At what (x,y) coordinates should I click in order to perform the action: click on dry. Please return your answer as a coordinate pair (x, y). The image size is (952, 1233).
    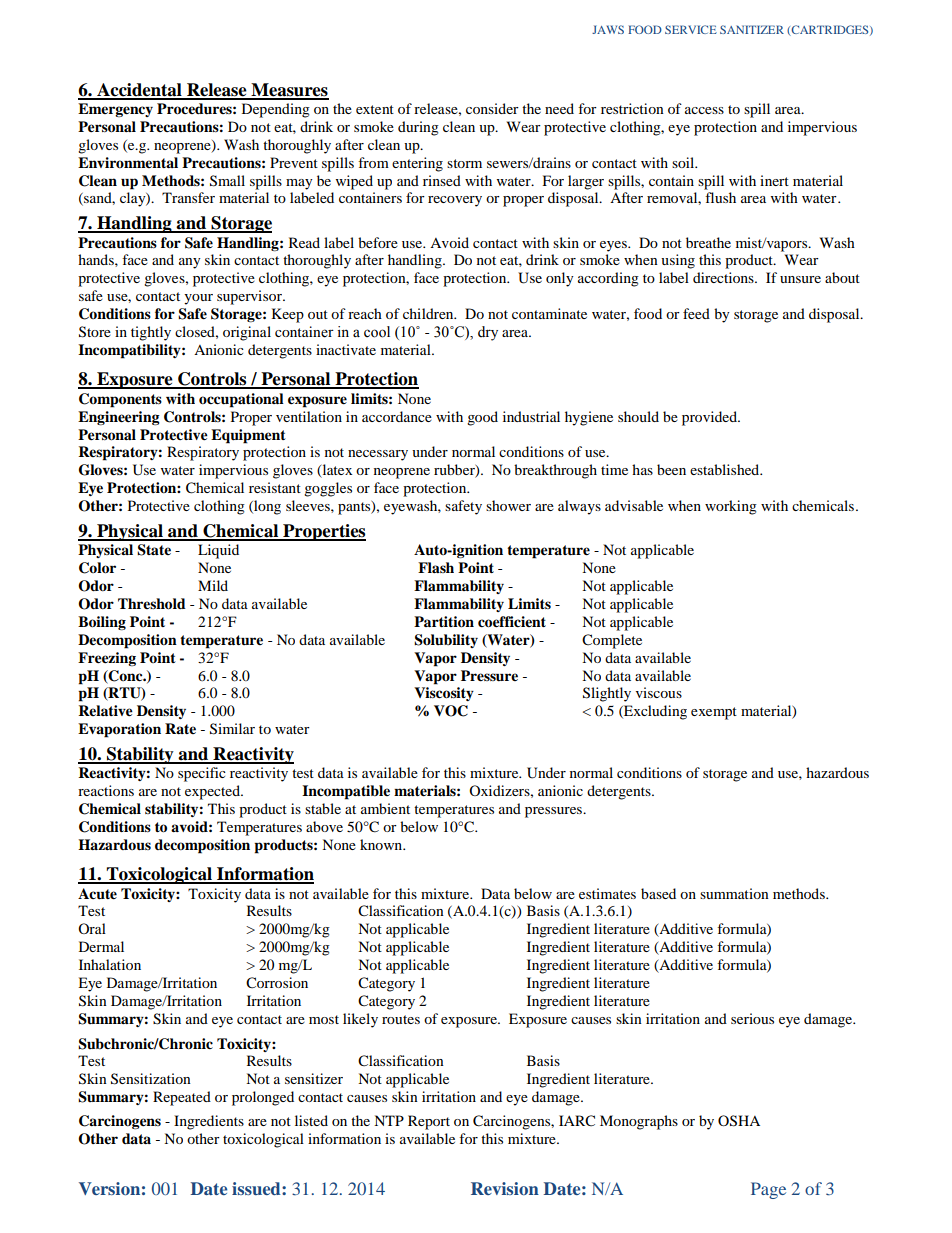
    Looking at the image, I should click on (488, 333).
